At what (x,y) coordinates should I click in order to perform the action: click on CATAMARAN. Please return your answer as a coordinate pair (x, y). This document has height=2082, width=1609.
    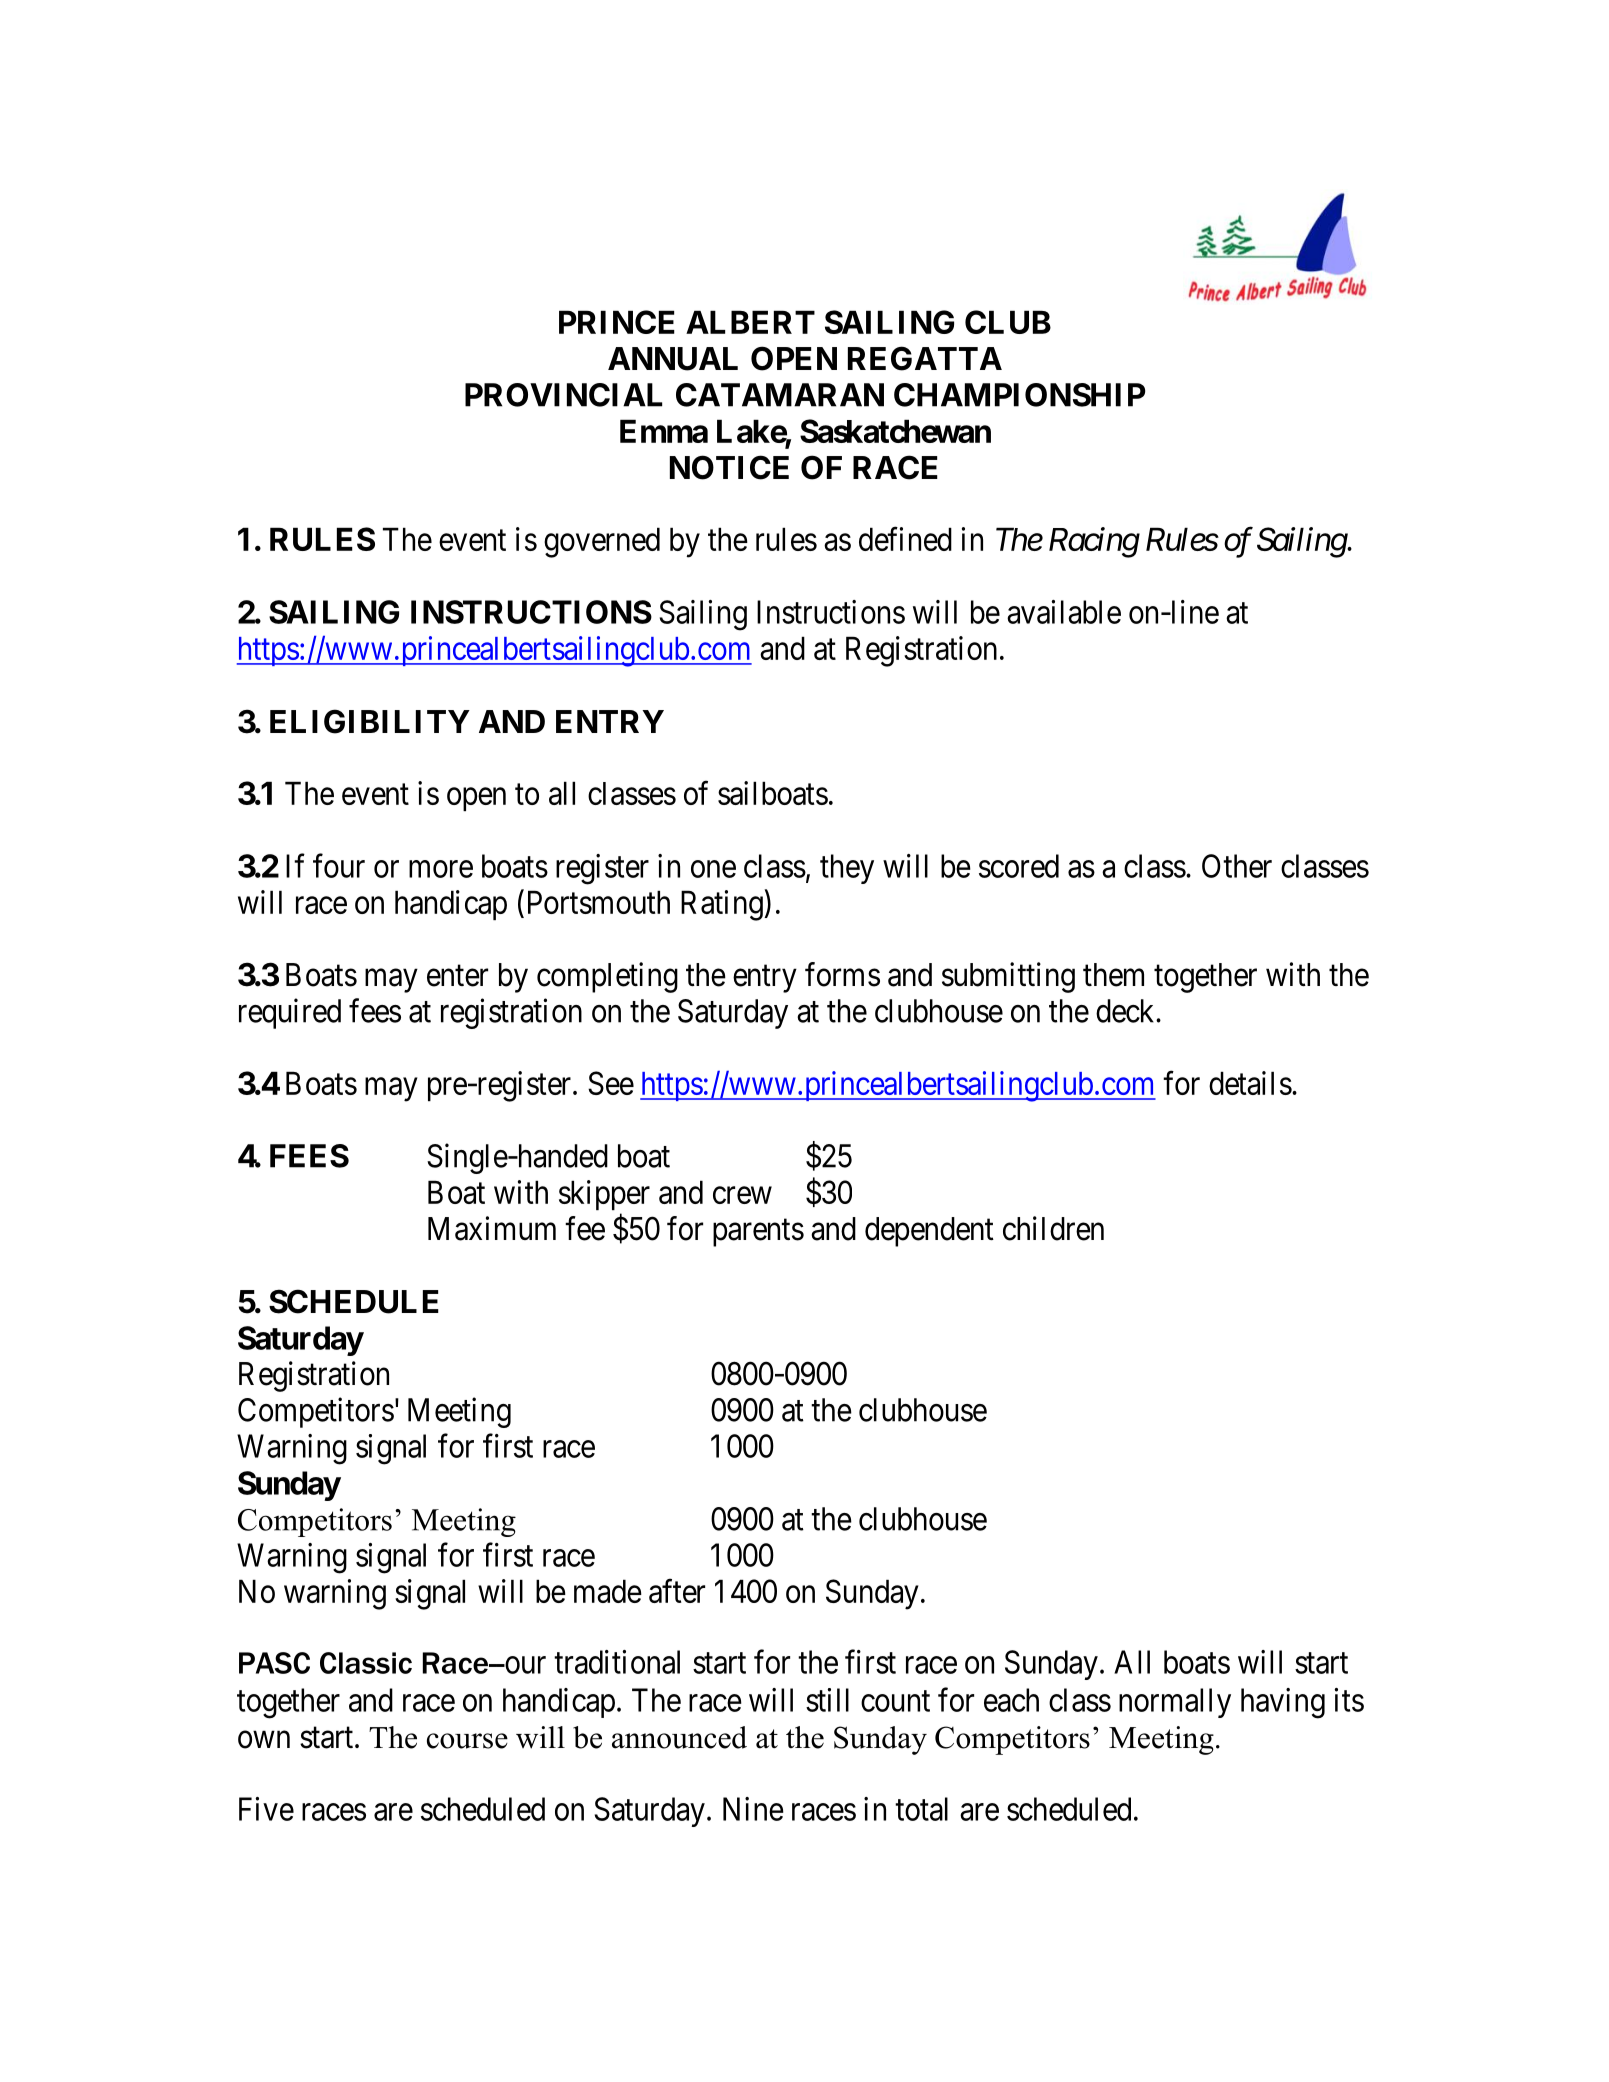
    Looking at the image, I should click on (780, 395).
